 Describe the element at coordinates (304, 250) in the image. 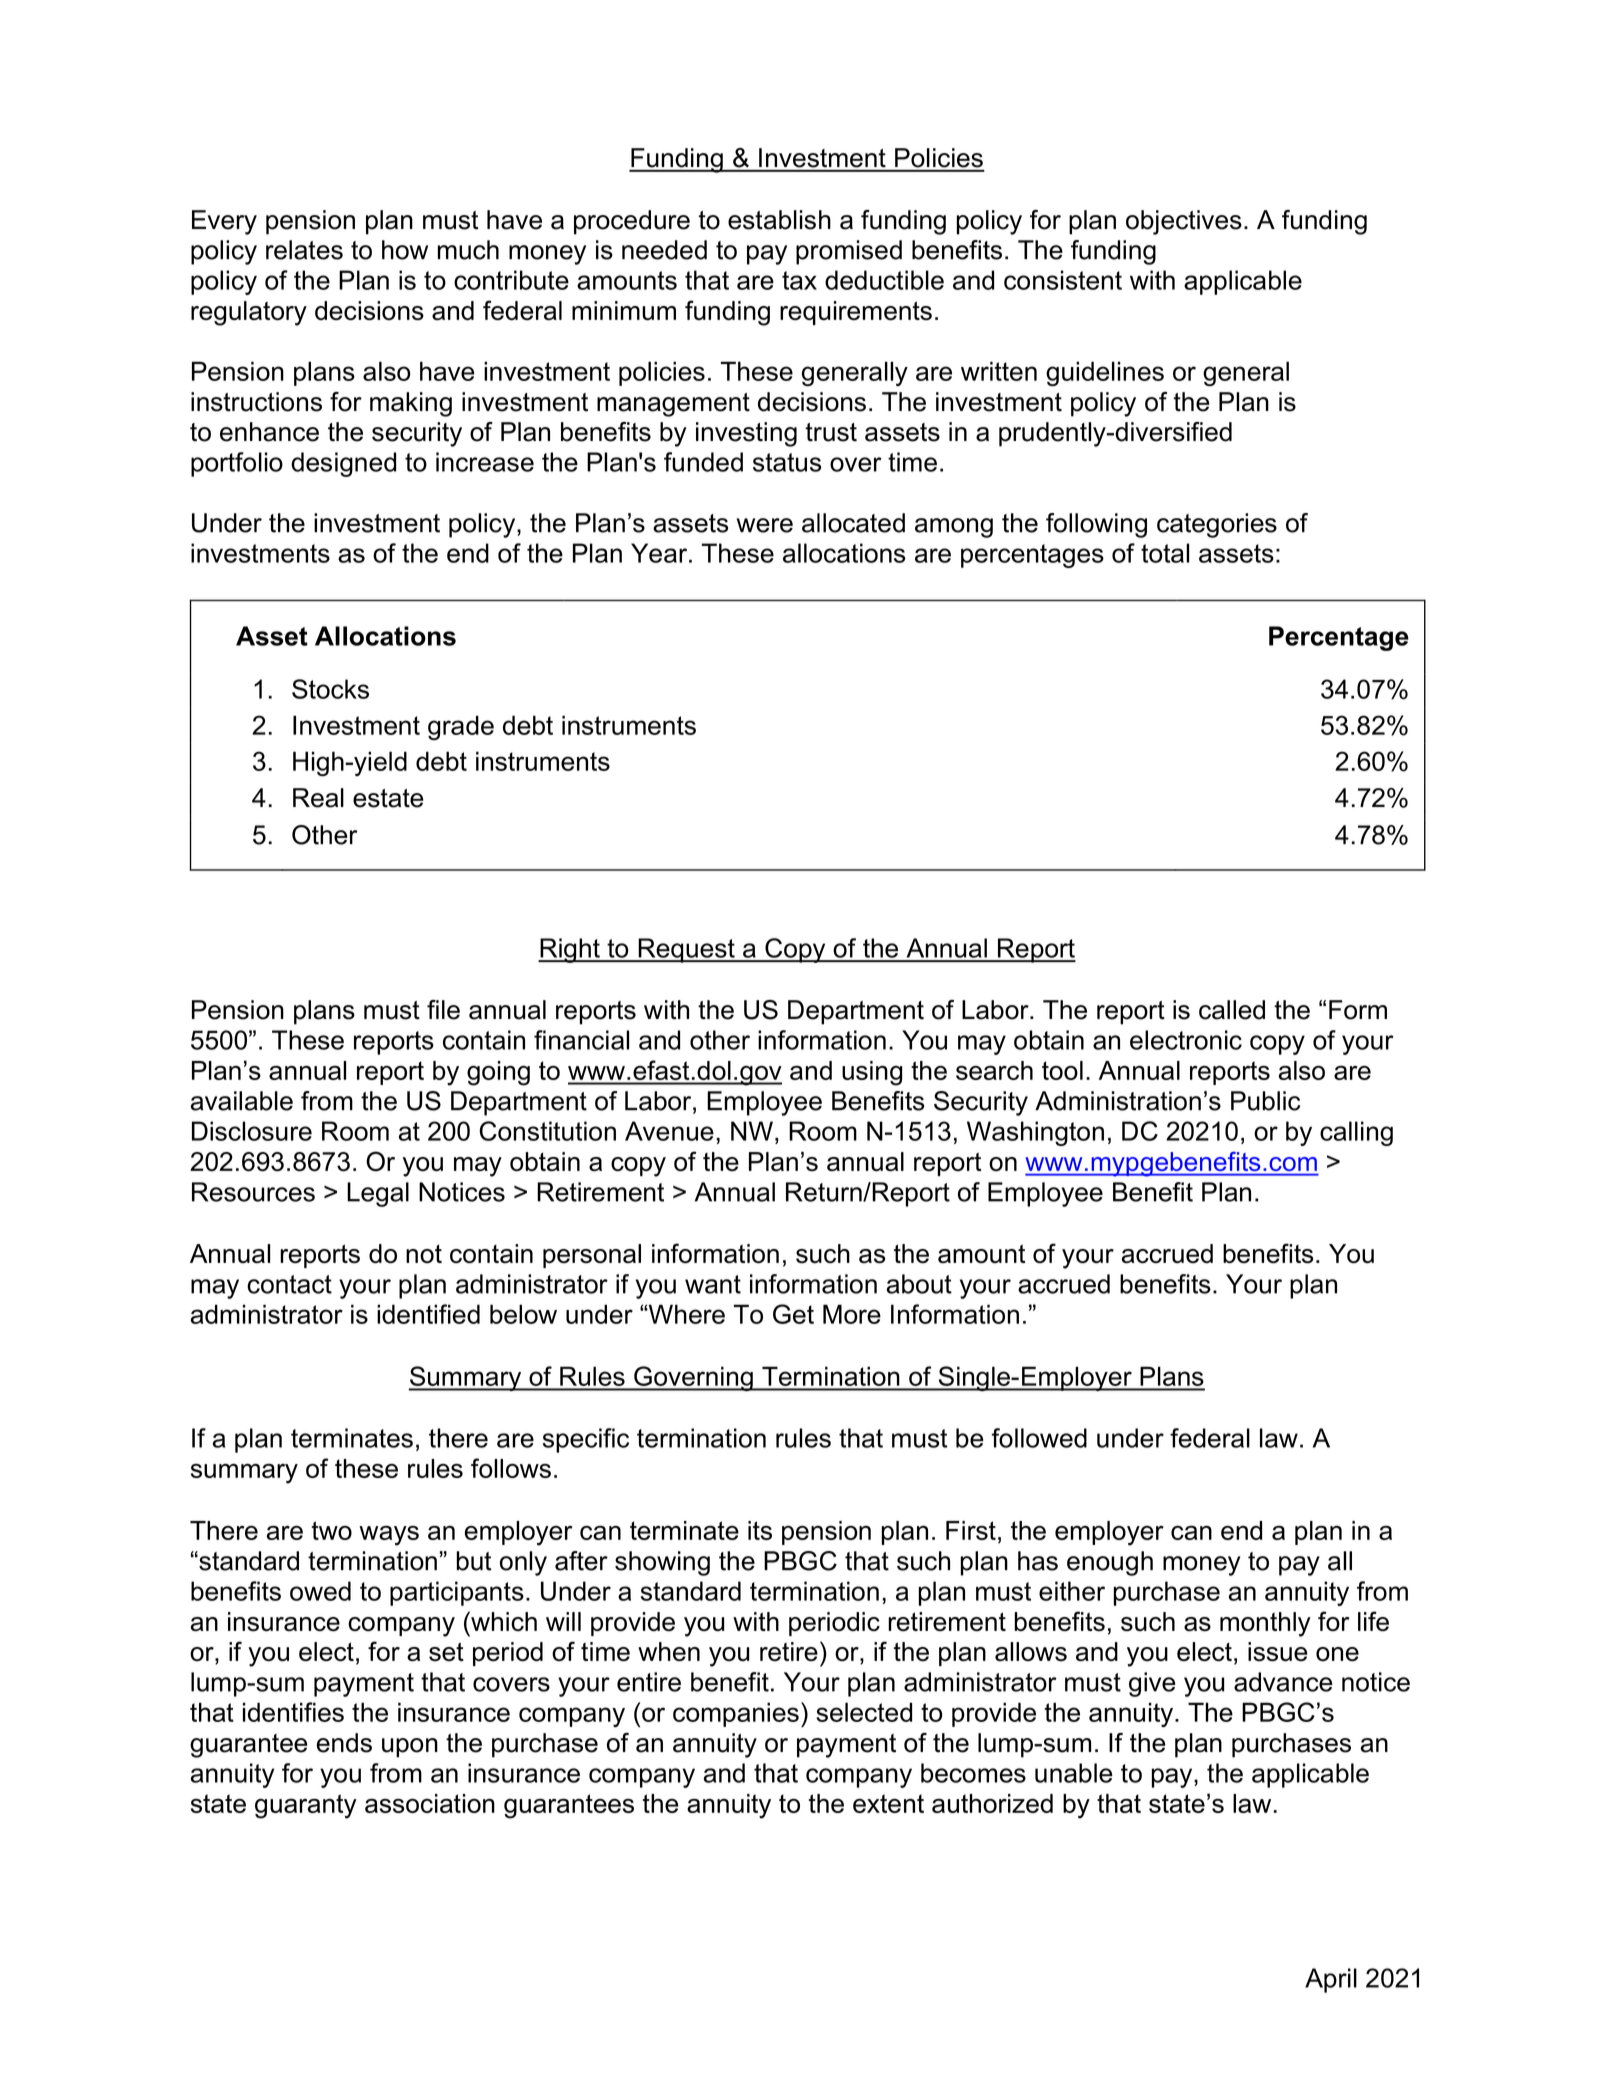

I see `relates` at that location.
